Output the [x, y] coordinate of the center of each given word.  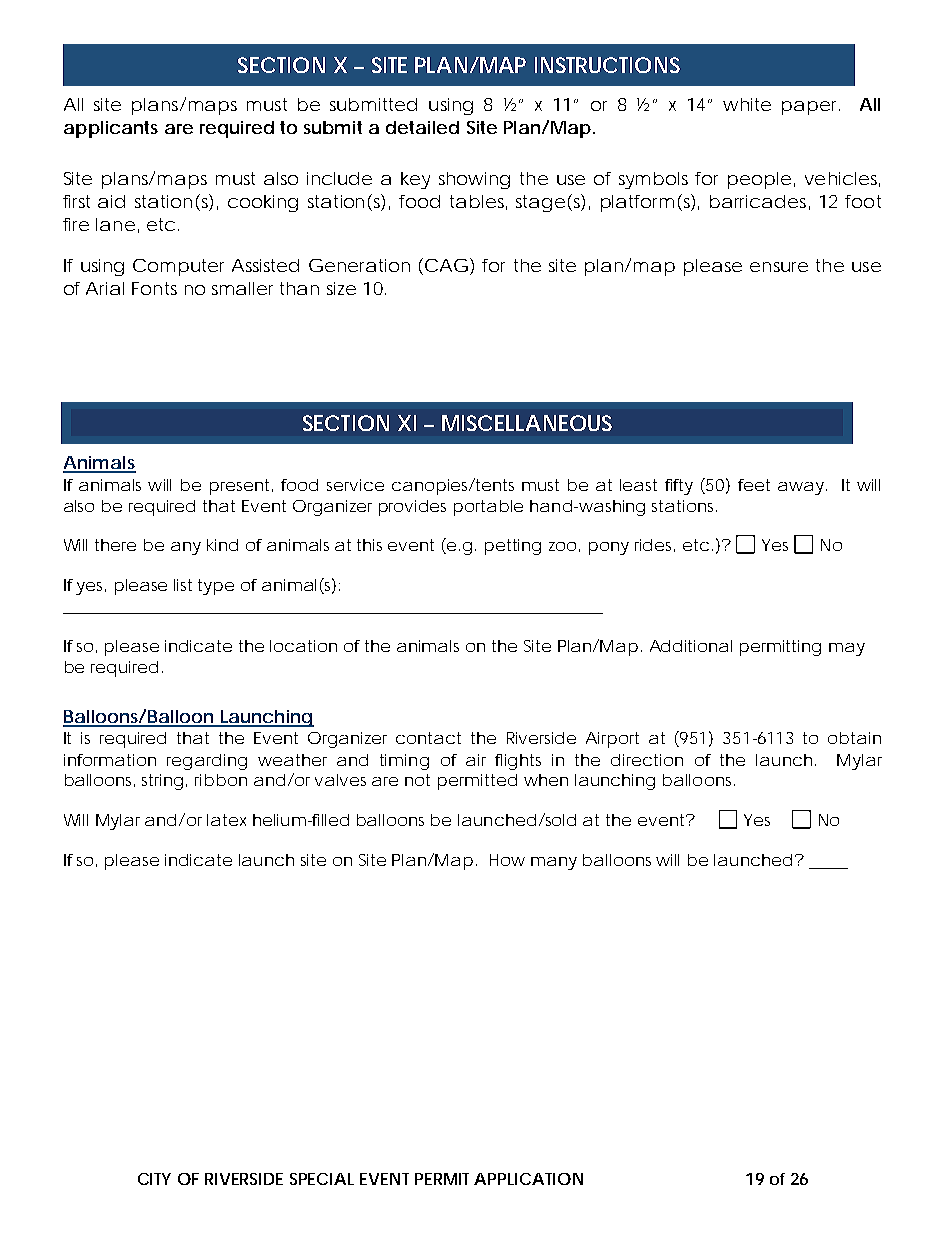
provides [412, 508]
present [239, 487]
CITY [154, 1179]
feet [754, 485]
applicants [111, 129]
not [417, 780]
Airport [612, 740]
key [415, 180]
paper [811, 108]
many [554, 863]
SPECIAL [322, 1179]
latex [226, 820]
